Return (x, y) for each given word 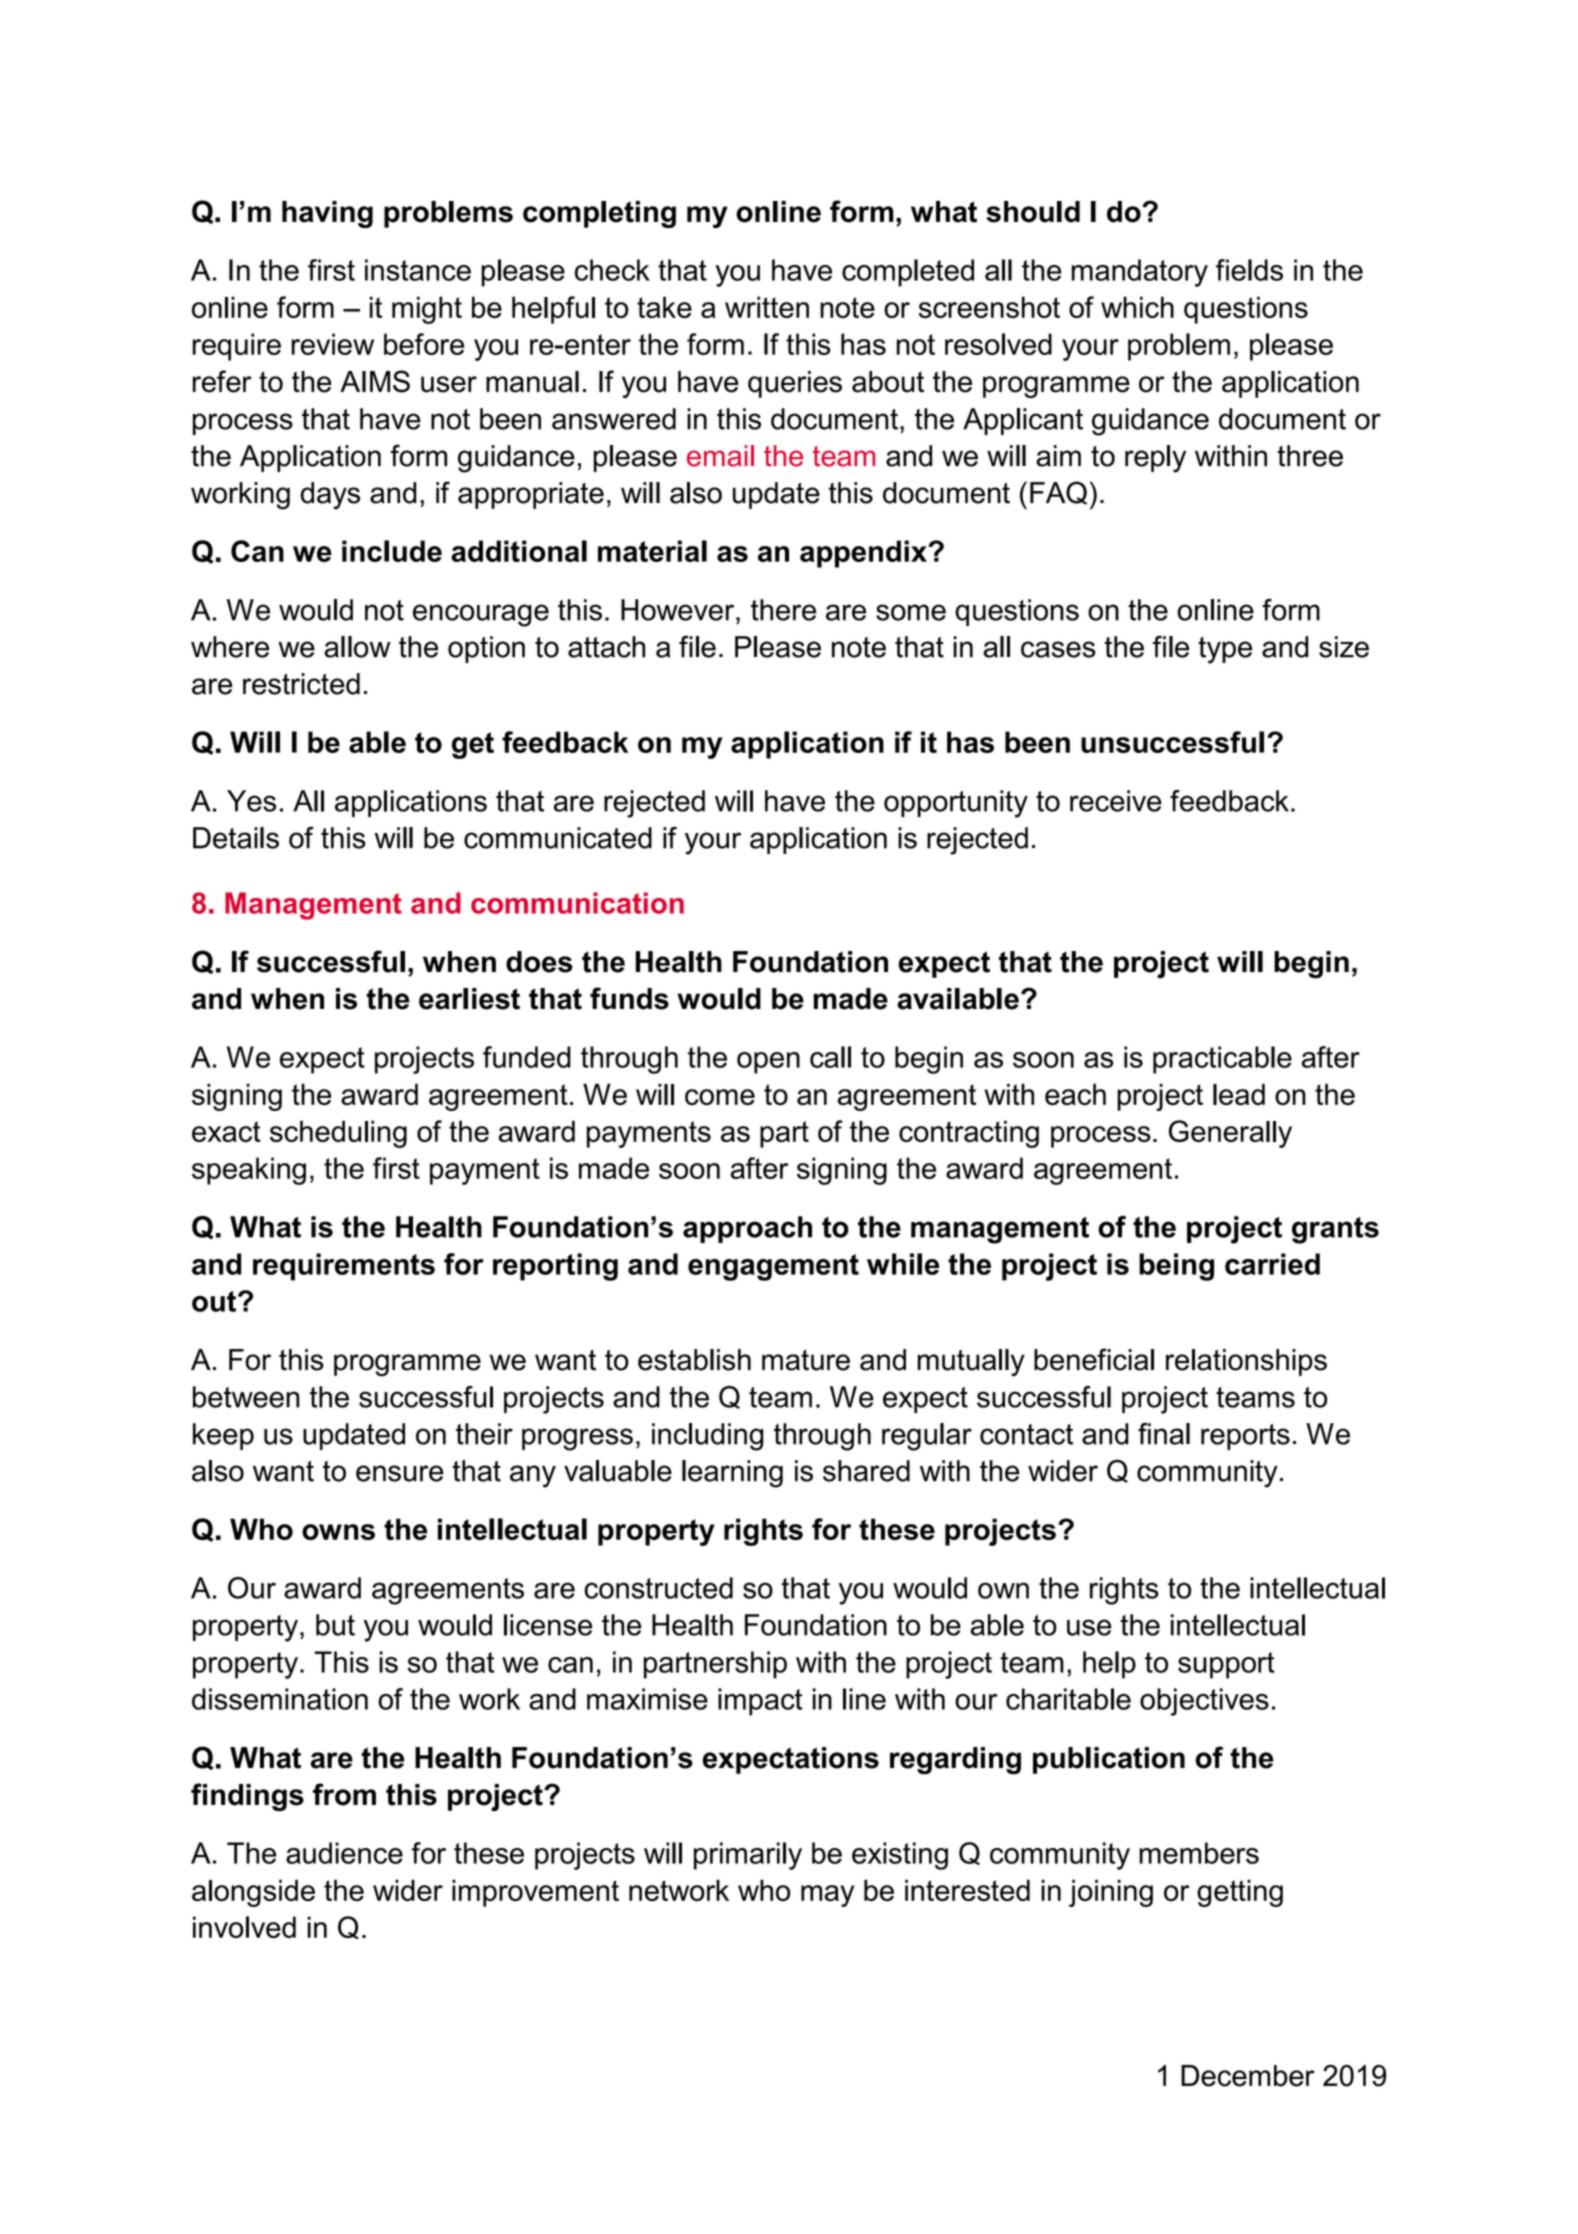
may (827, 1896)
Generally (1230, 1134)
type (1225, 650)
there (783, 610)
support (1226, 1665)
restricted (301, 684)
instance (418, 270)
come (720, 1097)
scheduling (338, 1134)
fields (1249, 270)
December (1248, 2076)
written (767, 307)
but (335, 1625)
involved (244, 1927)
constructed (658, 1588)
